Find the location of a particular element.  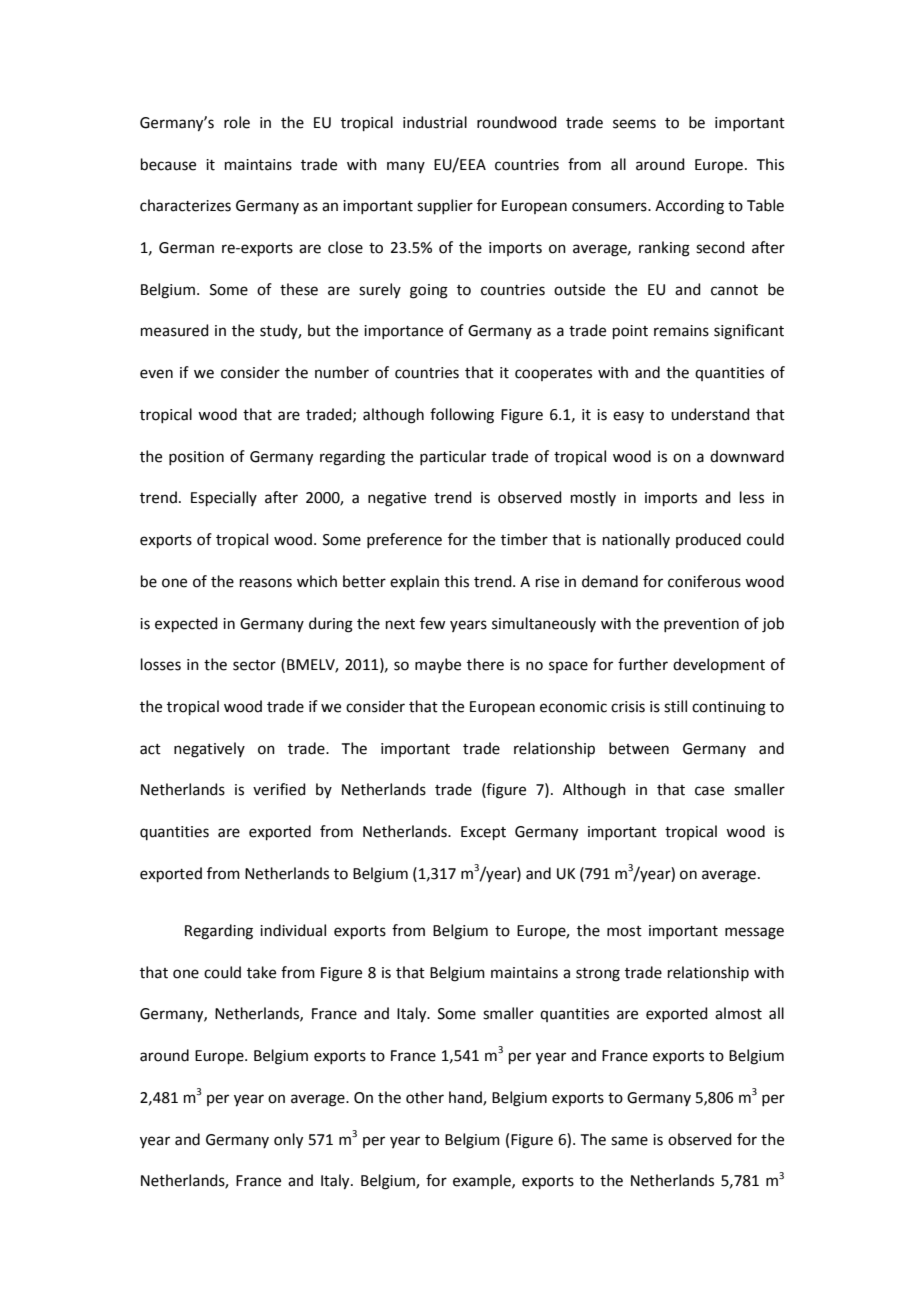

individual is located at coordinates (293, 930).
